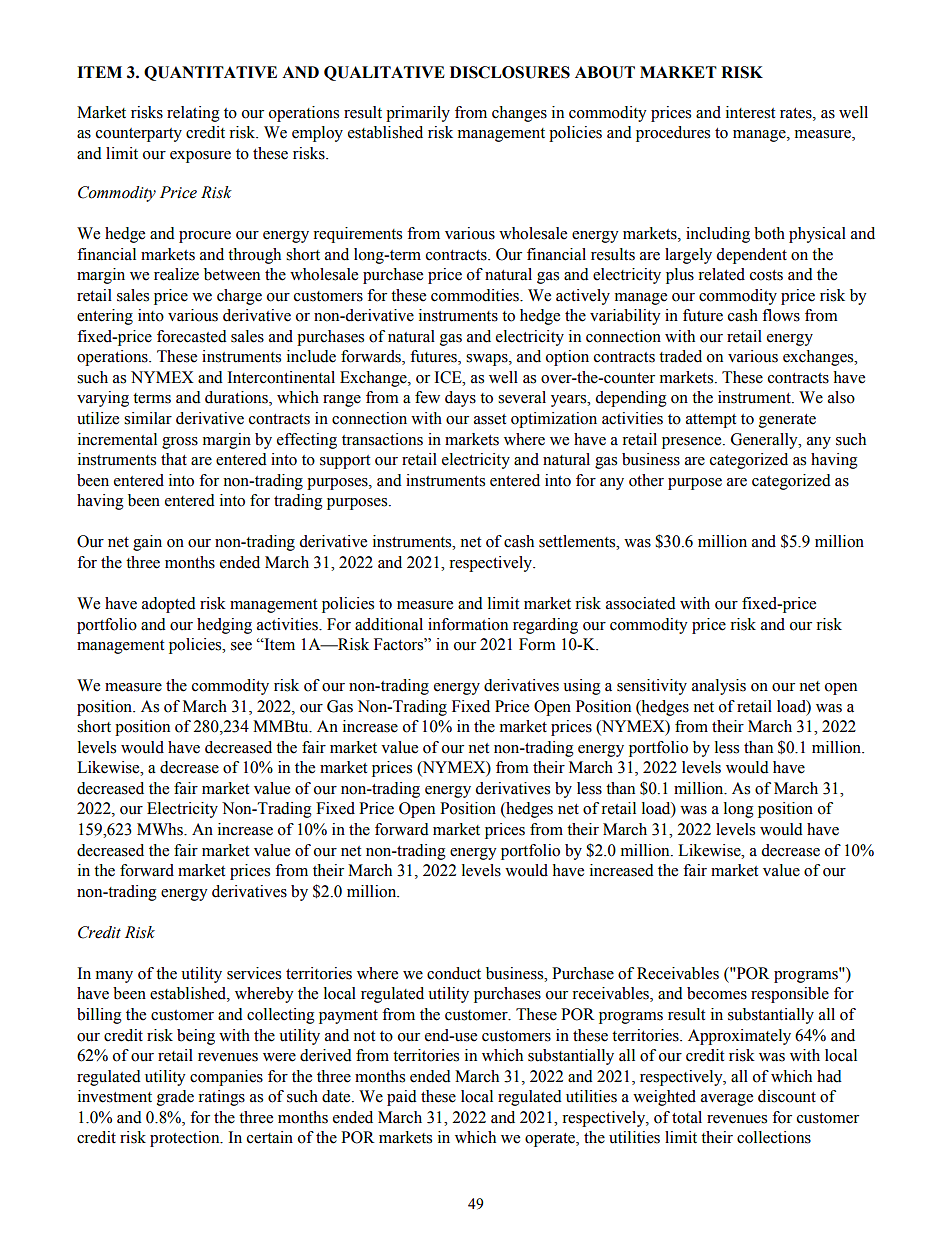 The image size is (952, 1233). Describe the element at coordinates (175, 1098) in the document. I see `grade` at that location.
